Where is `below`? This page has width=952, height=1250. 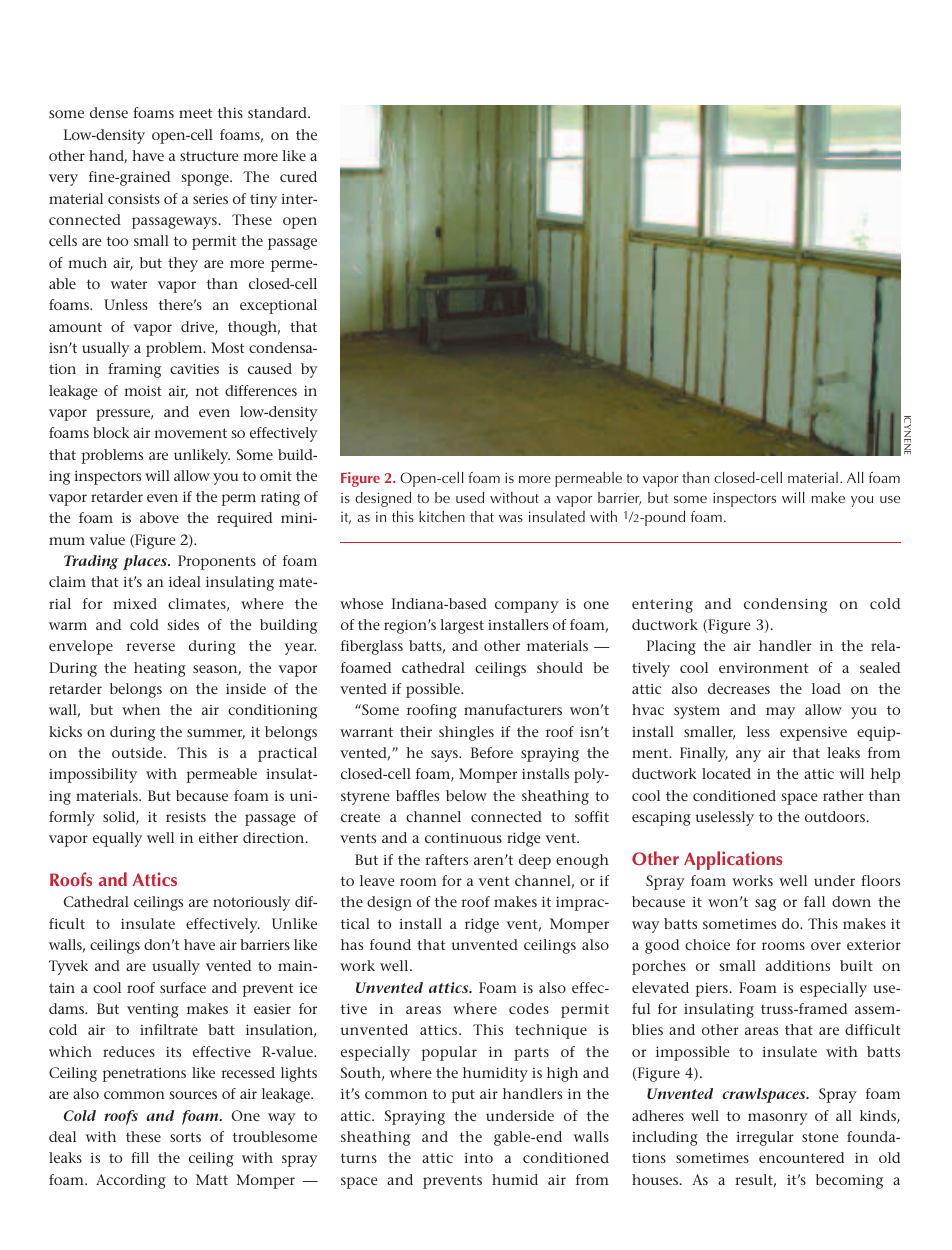
below is located at coordinates (466, 795).
